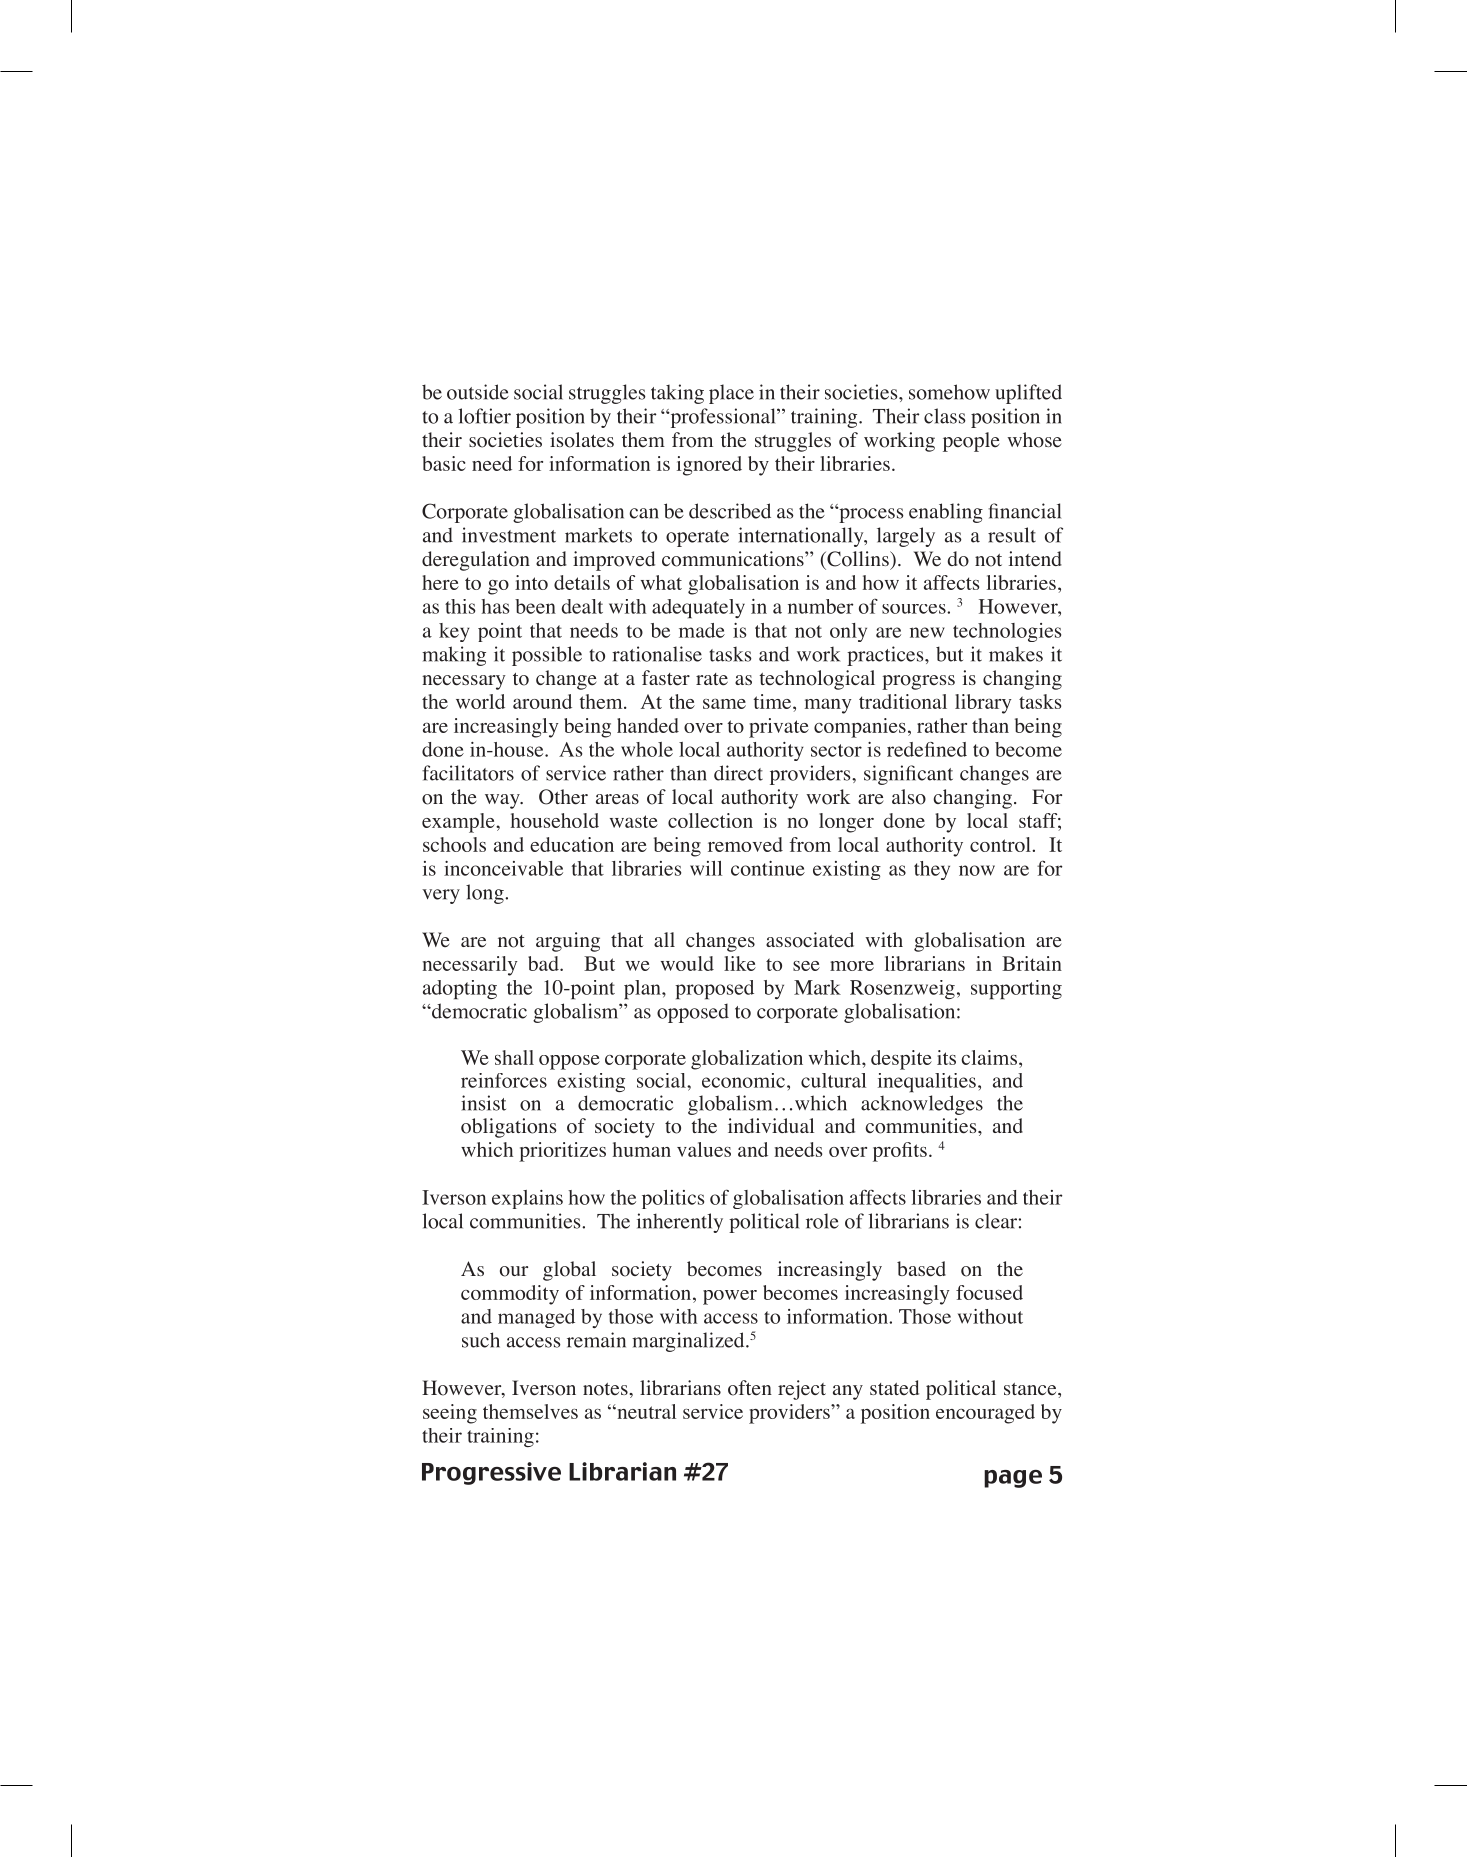 The image size is (1467, 1857). Describe the element at coordinates (922, 1105) in the screenshot. I see `acknowledges` at that location.
